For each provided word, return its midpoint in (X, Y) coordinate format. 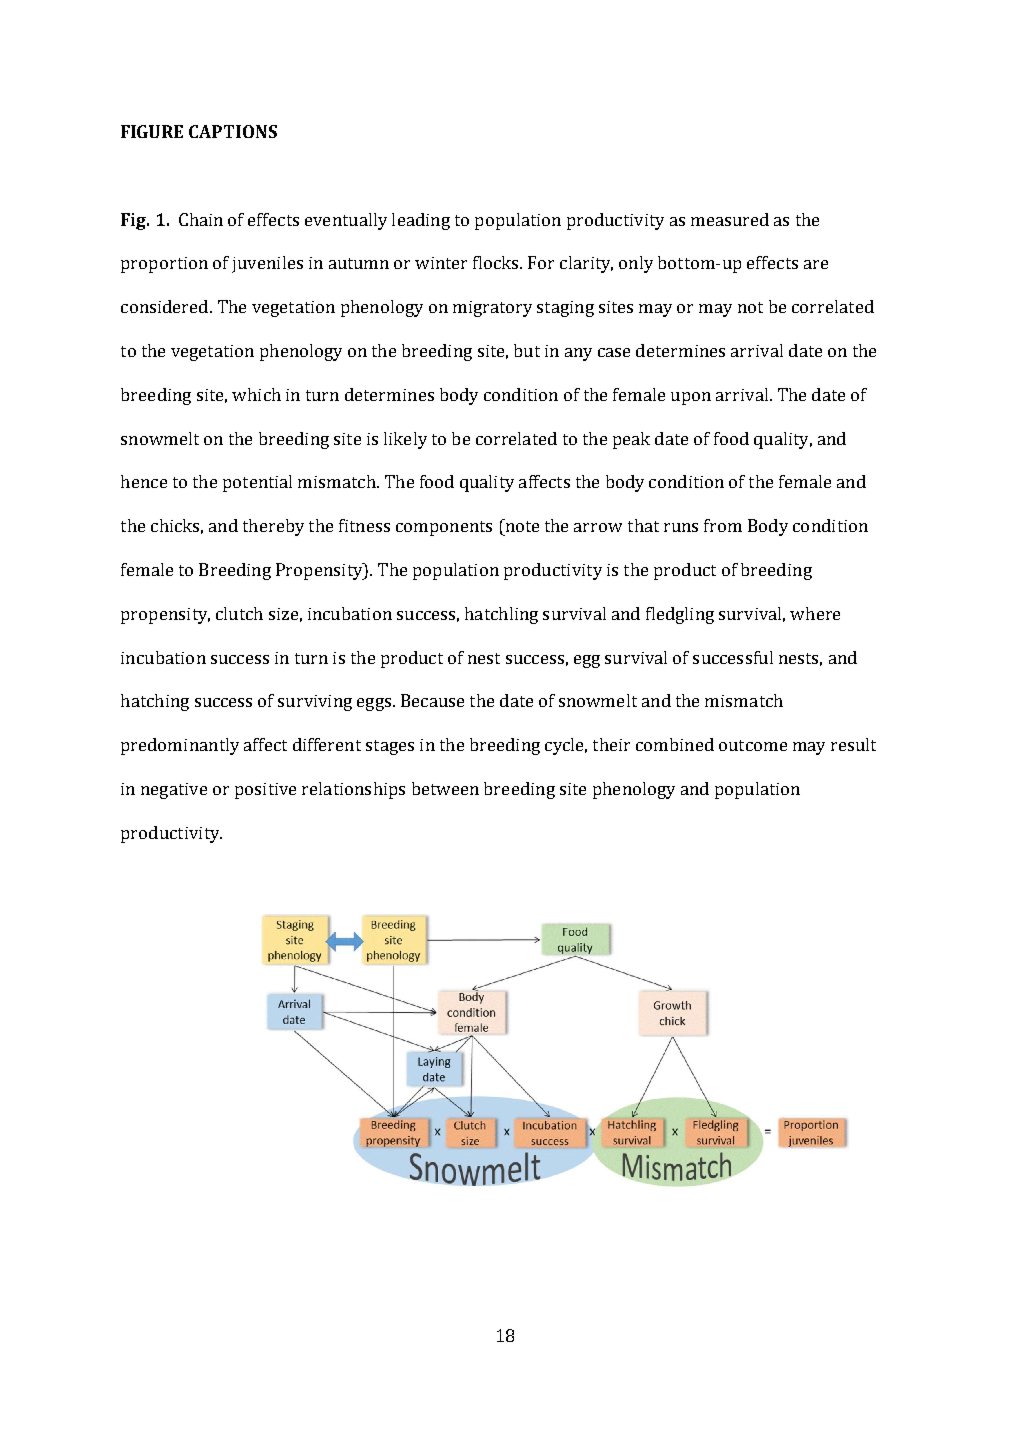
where (815, 613)
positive (265, 791)
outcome (753, 745)
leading (421, 221)
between (445, 788)
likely (405, 440)
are (816, 264)
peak (631, 440)
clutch (239, 613)
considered (166, 306)
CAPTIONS (233, 131)
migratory (492, 309)
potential (257, 483)
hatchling (501, 615)
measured (730, 219)
